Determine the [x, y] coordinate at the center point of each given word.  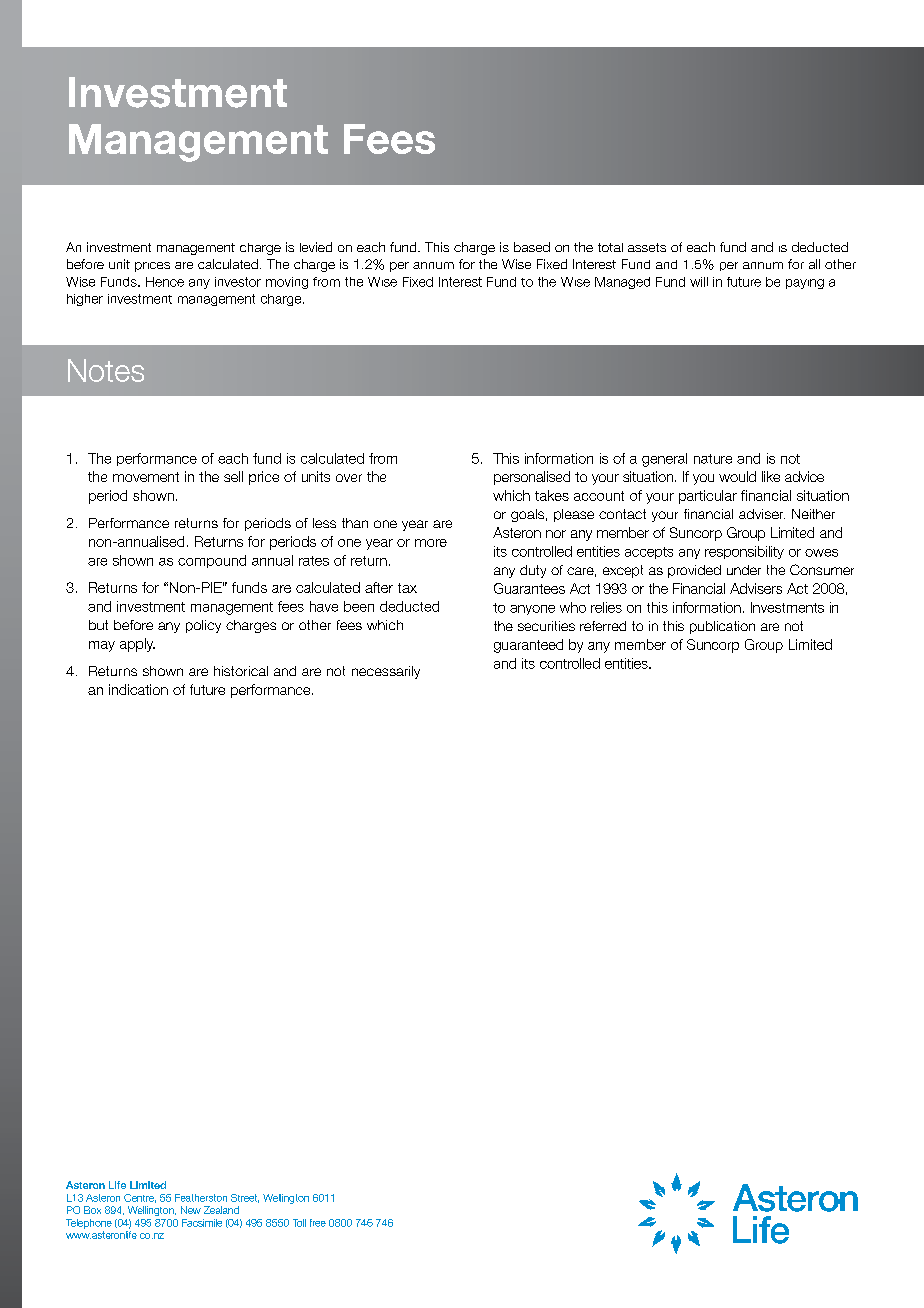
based [532, 247]
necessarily [386, 672]
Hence [165, 282]
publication [722, 627]
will [699, 282]
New [191, 1210]
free [318, 1223]
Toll [299, 1223]
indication [138, 689]
